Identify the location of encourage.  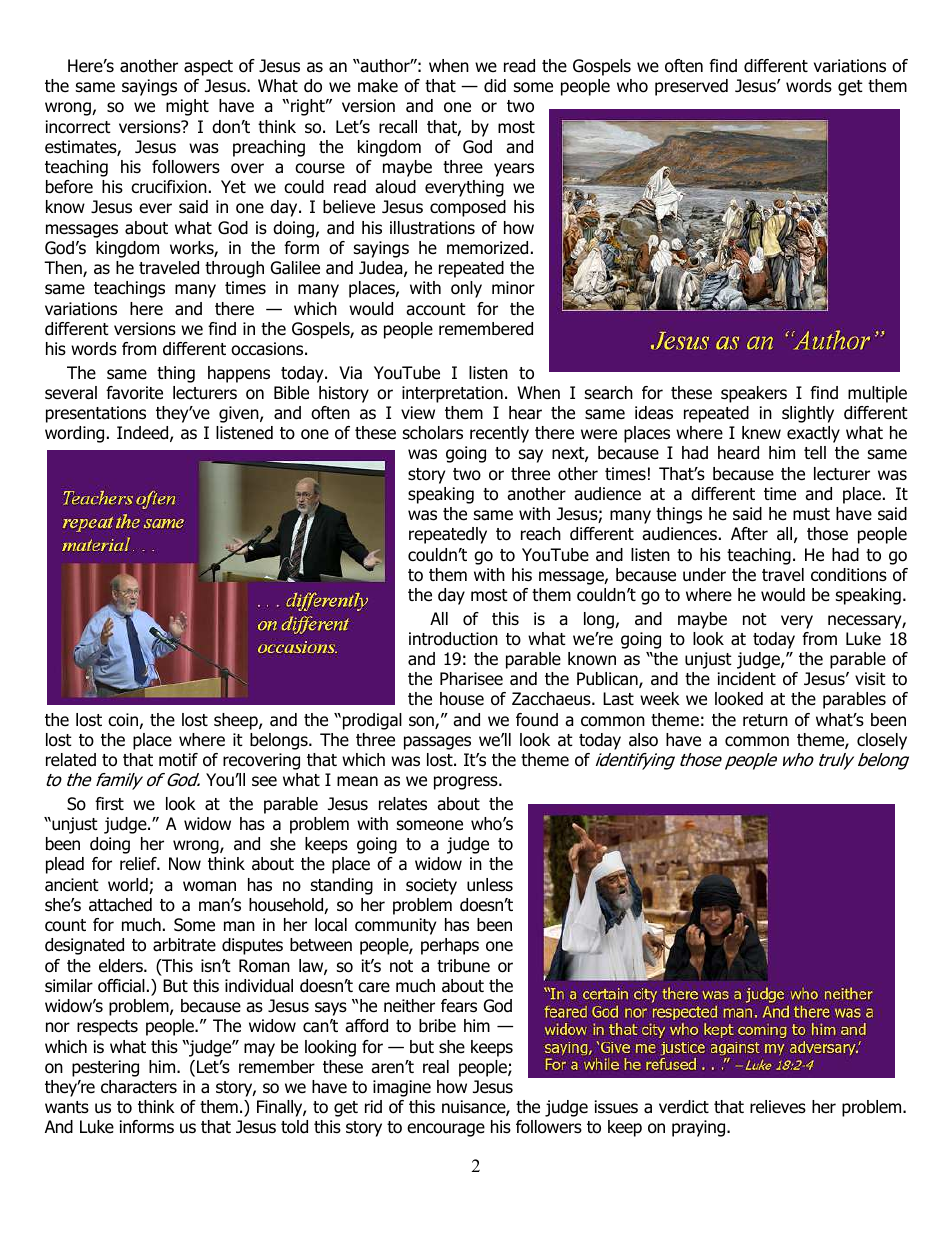
(446, 1130).
